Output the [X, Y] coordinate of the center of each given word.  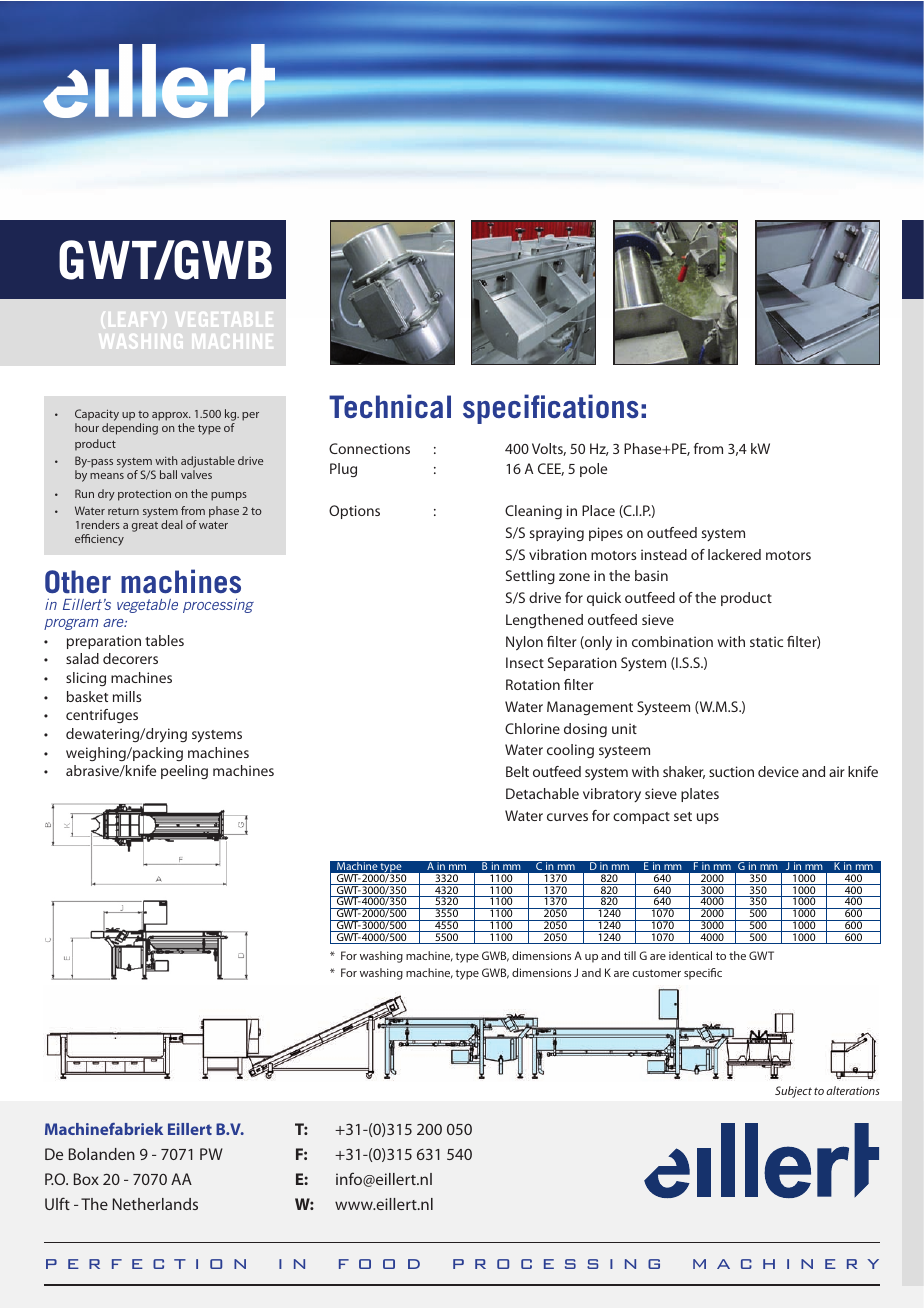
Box [86, 1179]
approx [171, 418]
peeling [184, 772]
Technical [390, 406]
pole [593, 470]
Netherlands [155, 1204]
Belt [517, 771]
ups [708, 818]
